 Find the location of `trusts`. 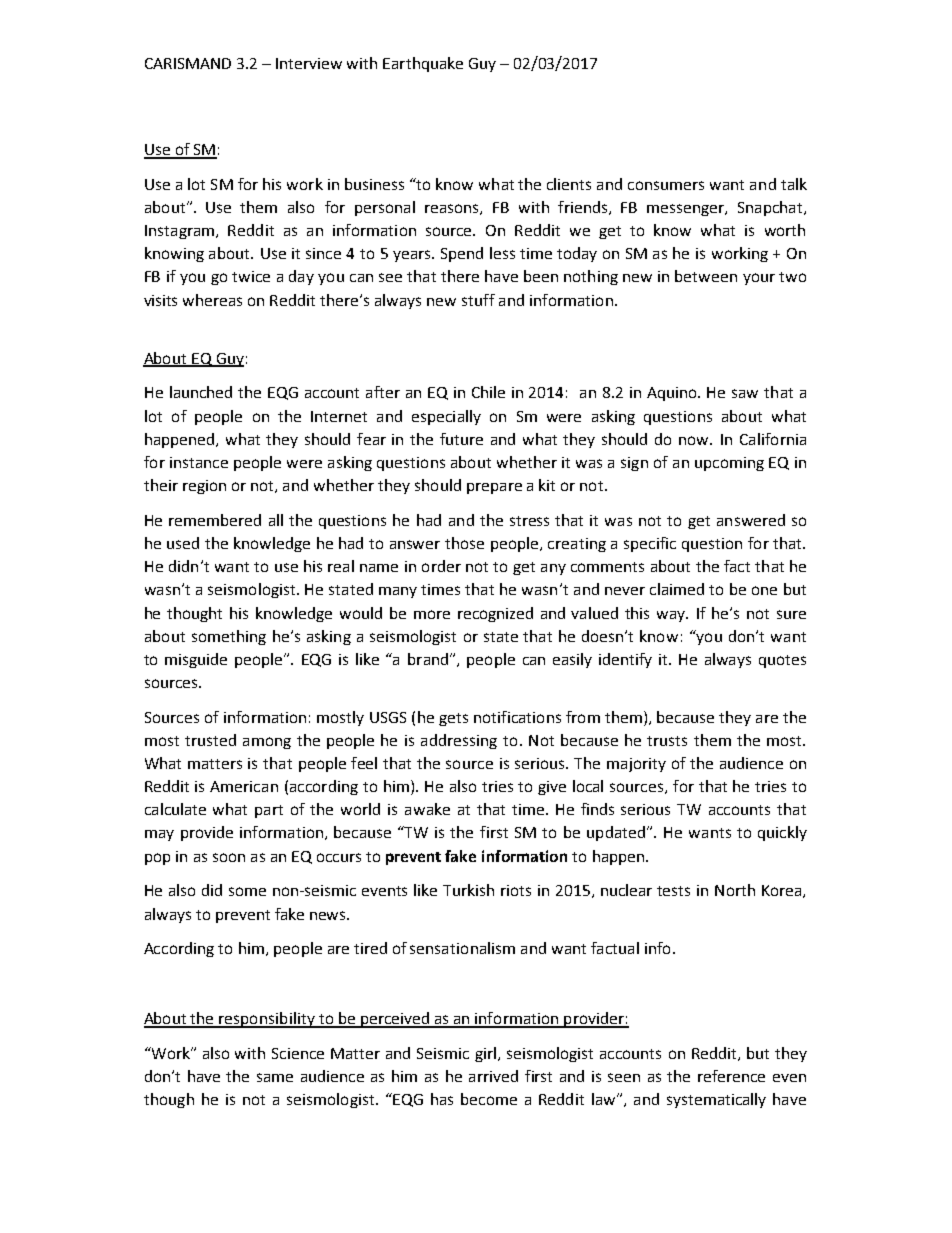

trusts is located at coordinates (667, 741).
